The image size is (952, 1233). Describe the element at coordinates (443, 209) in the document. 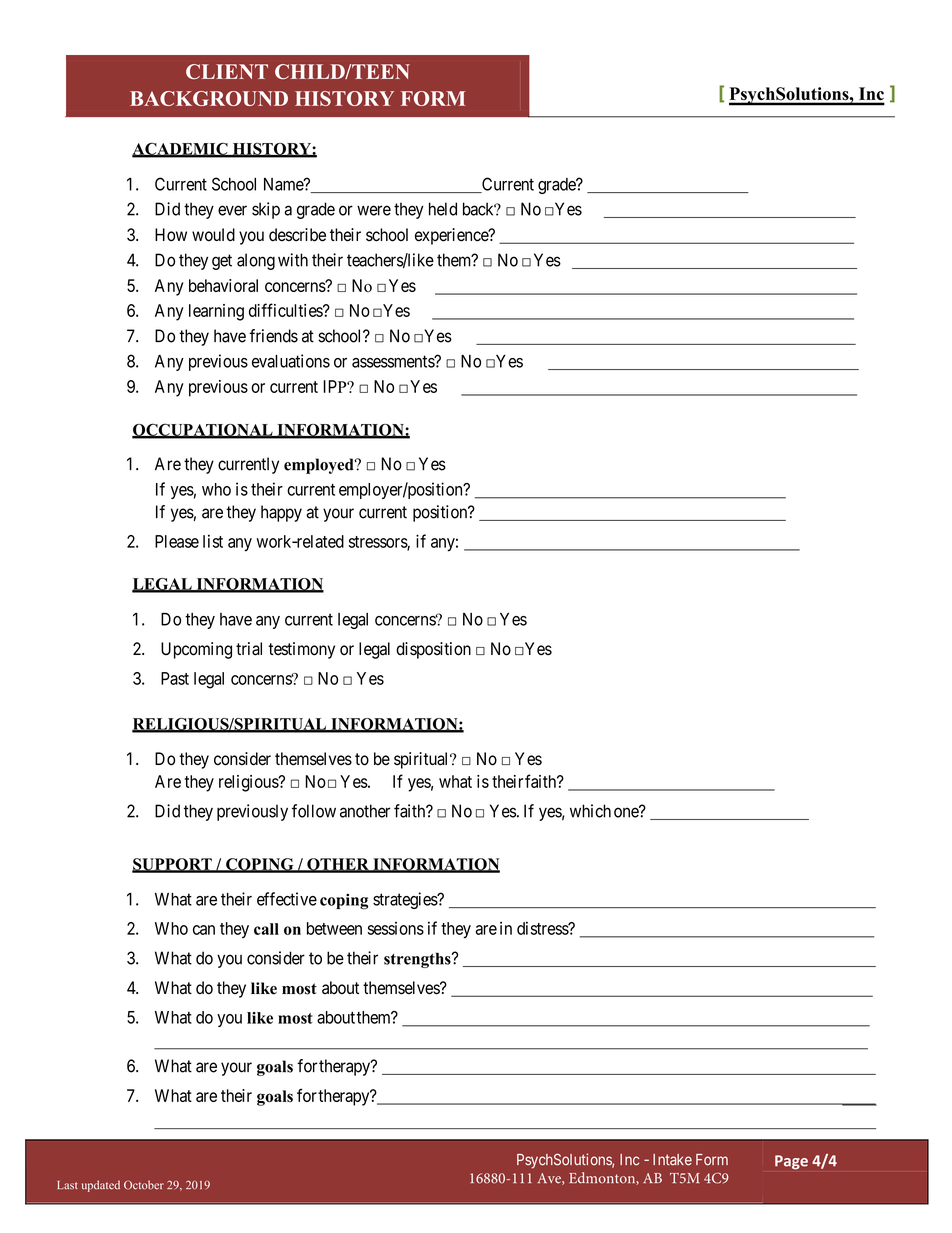

I see `held` at that location.
